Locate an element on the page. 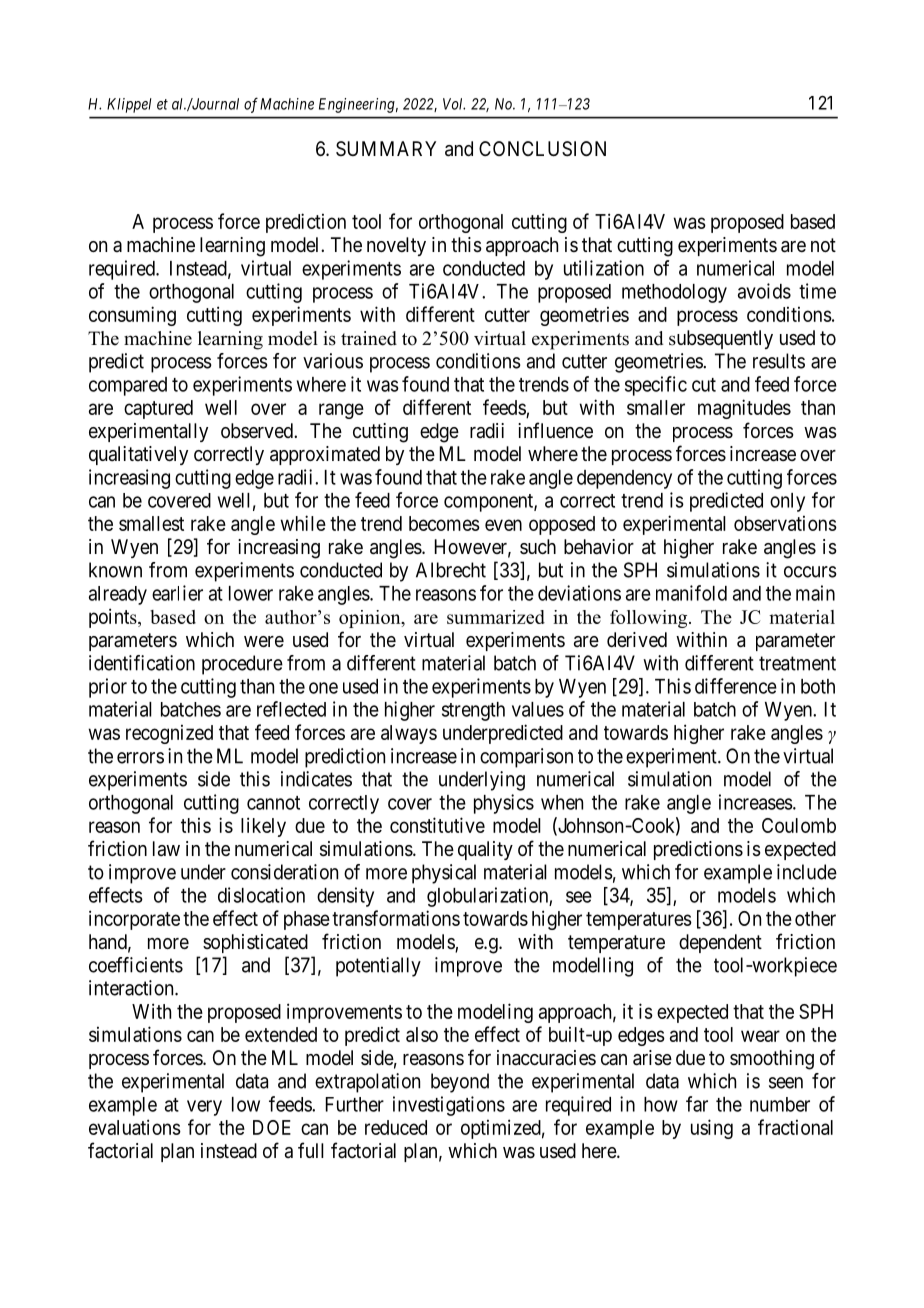 This image has width=924, height=1308. captured is located at coordinates (158, 409).
